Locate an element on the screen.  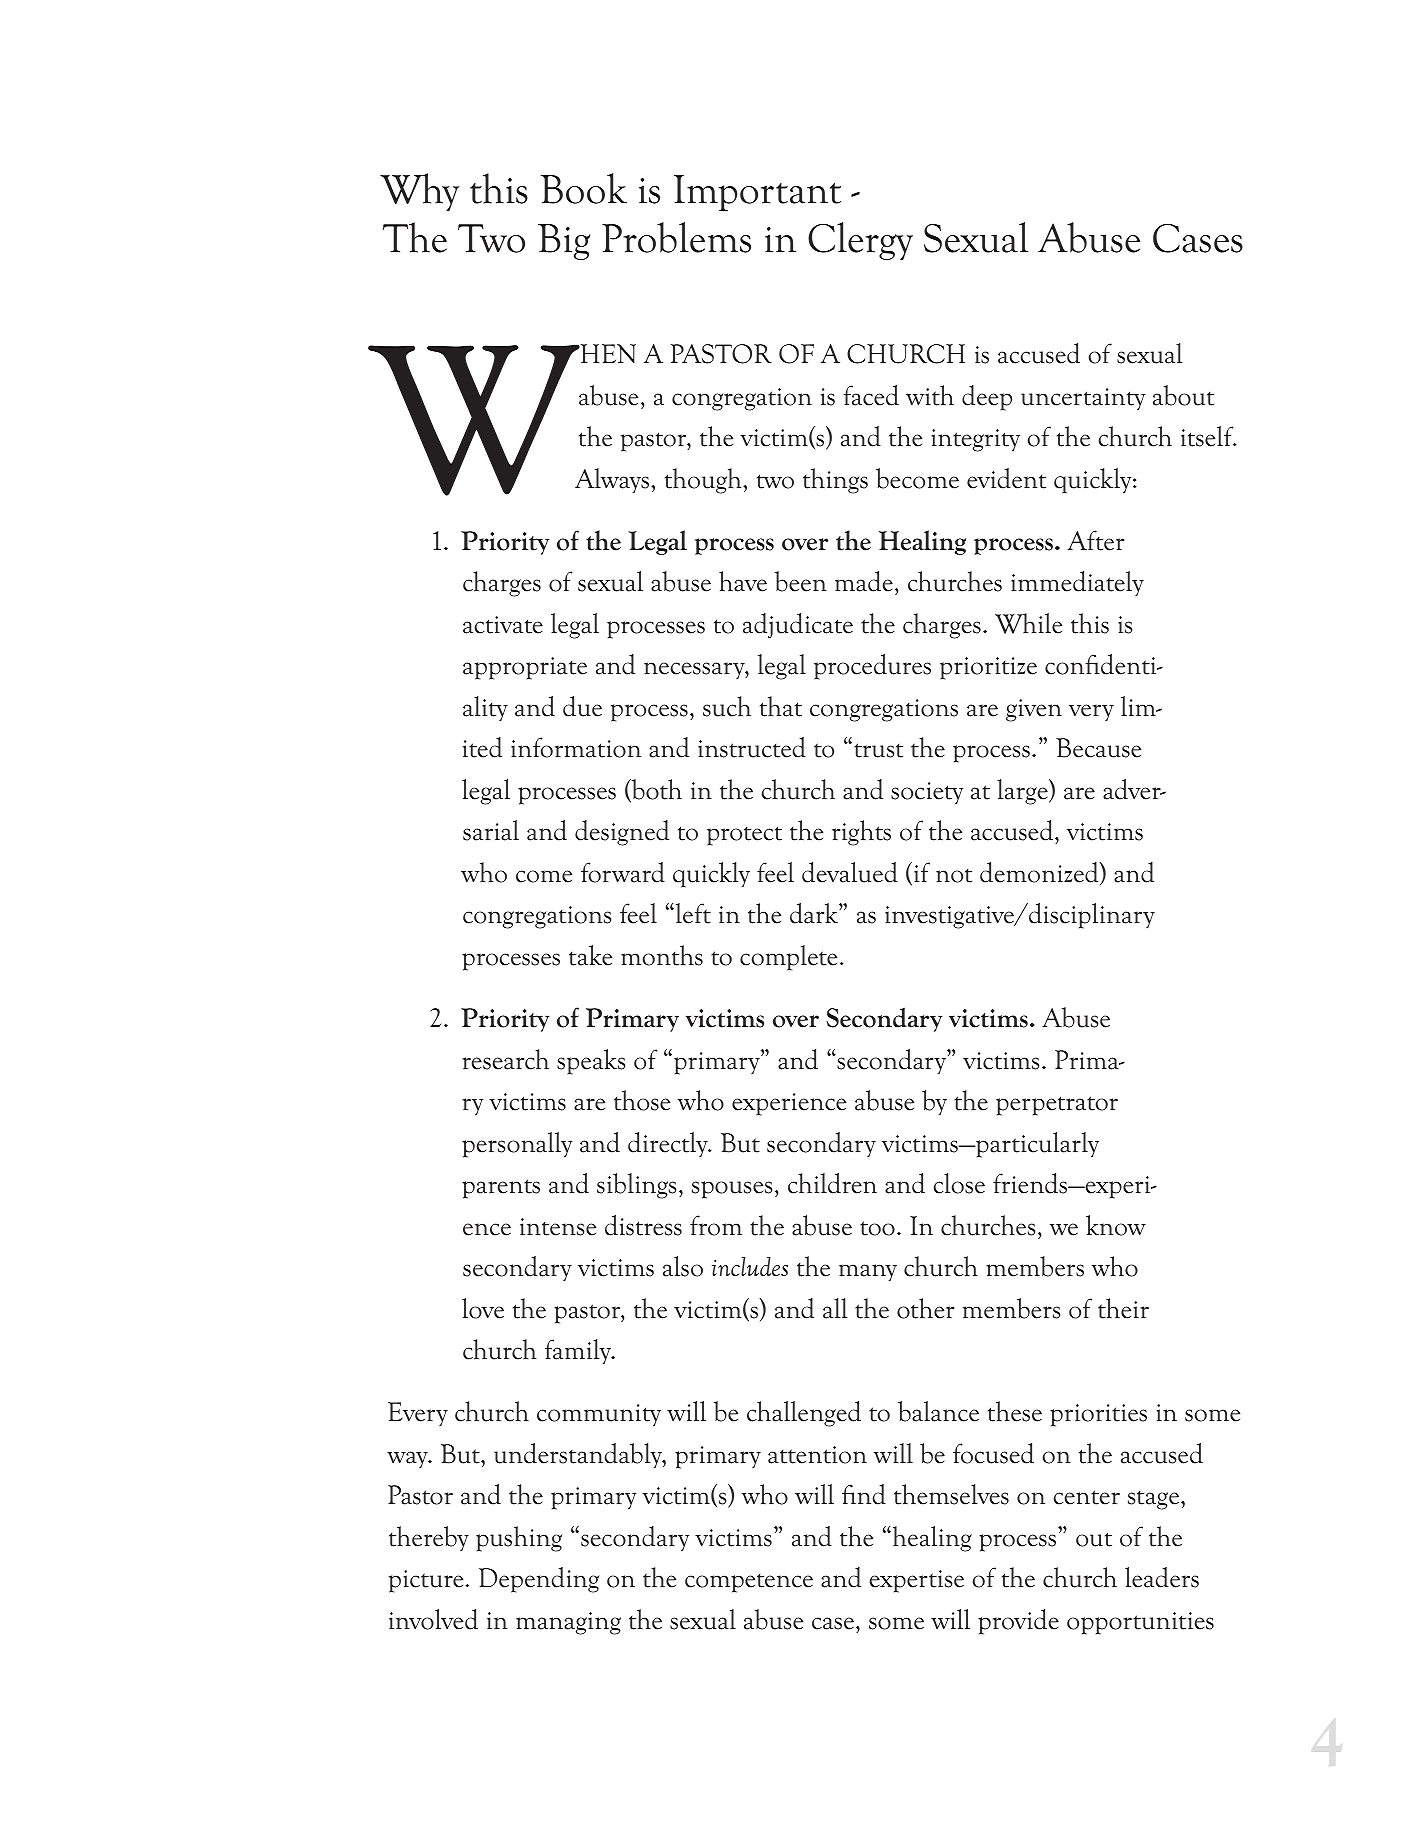
take is located at coordinates (590, 955).
